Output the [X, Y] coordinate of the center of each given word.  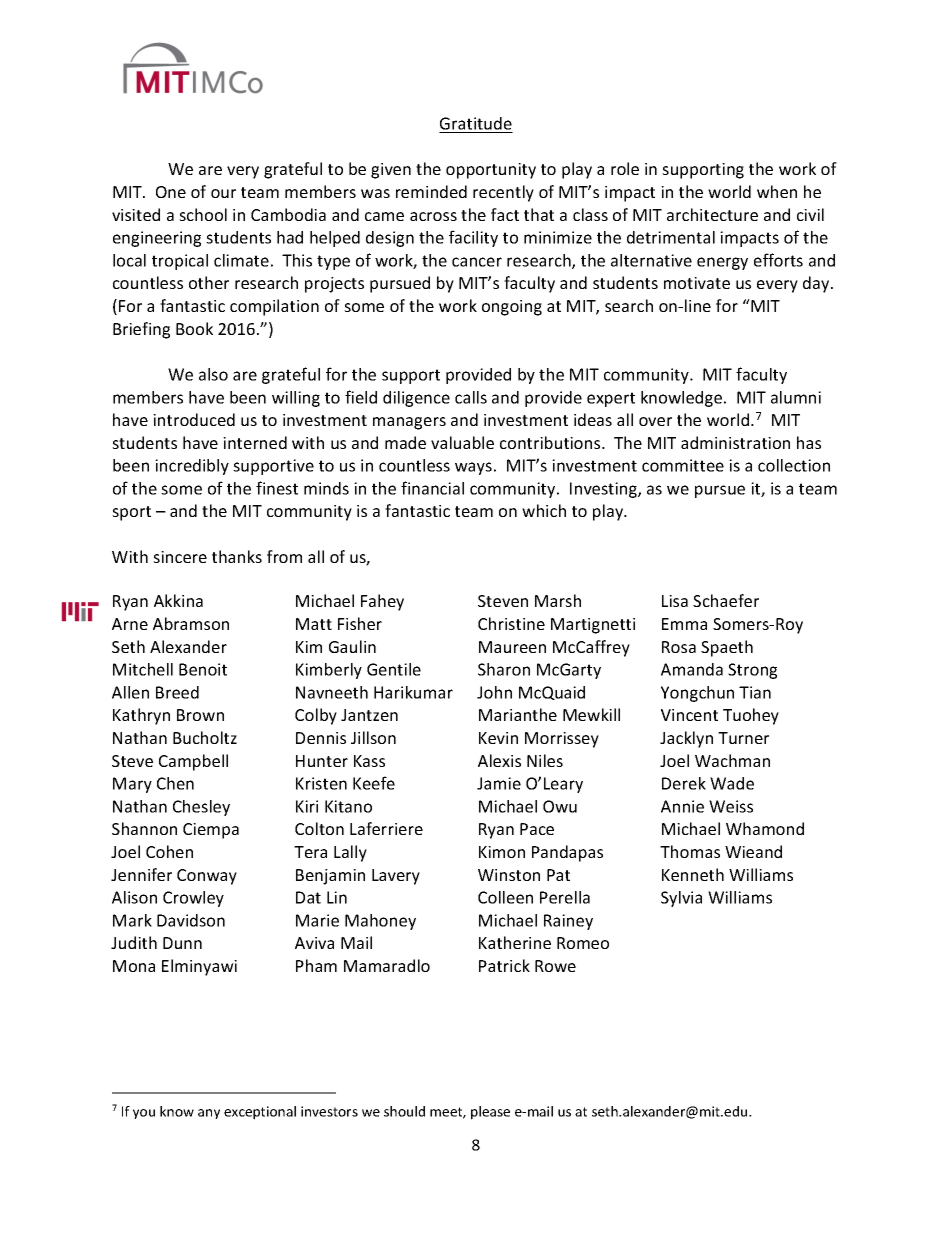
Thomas [690, 851]
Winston [509, 875]
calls [471, 397]
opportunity [491, 171]
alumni [796, 397]
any [209, 1114]
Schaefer [726, 600]
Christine [511, 623]
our [223, 193]
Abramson [191, 623]
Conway [207, 877]
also [213, 374]
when [777, 191]
